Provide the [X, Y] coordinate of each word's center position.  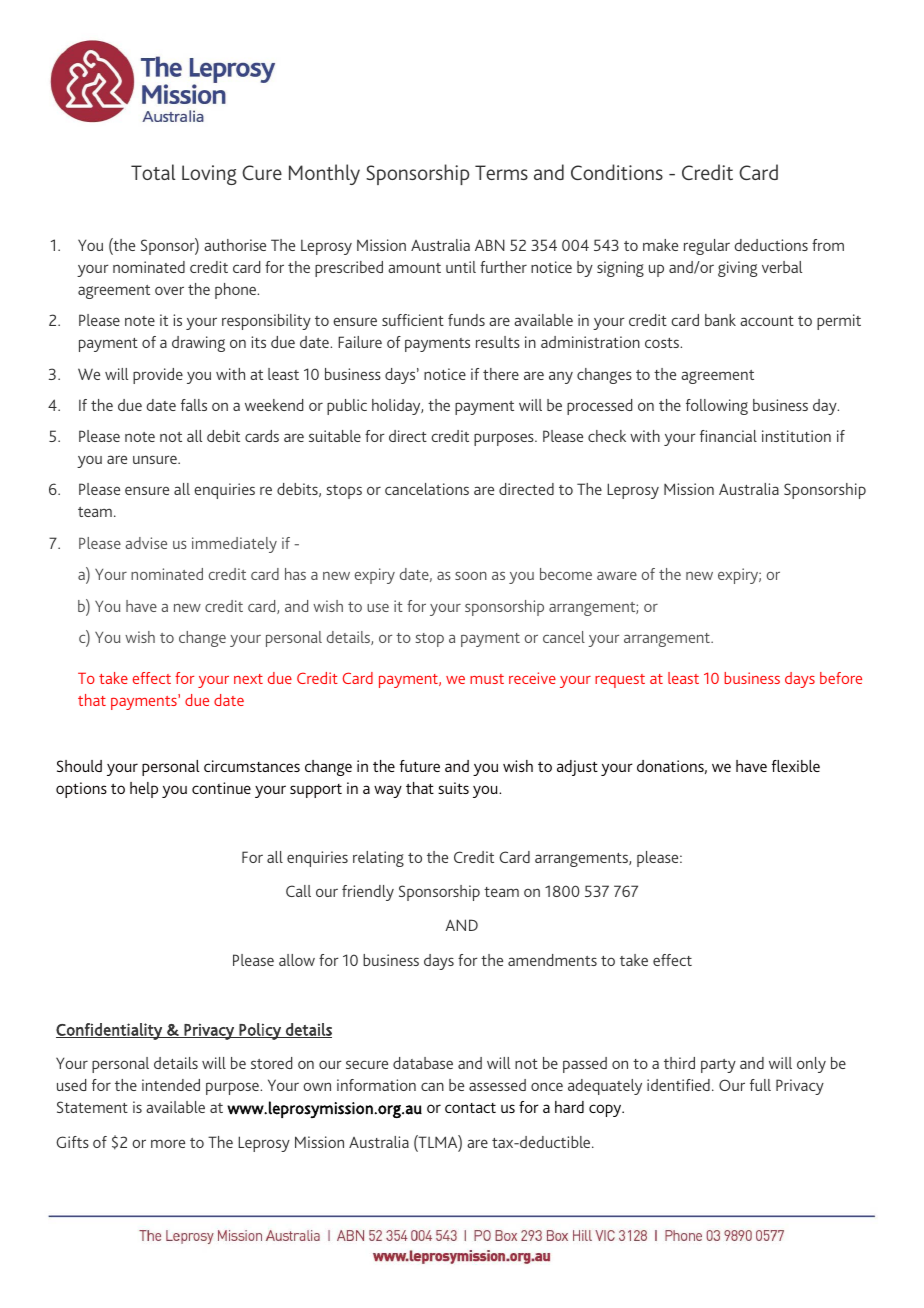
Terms [501, 172]
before [841, 678]
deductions [771, 245]
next [248, 679]
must [487, 679]
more [168, 1143]
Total [153, 172]
